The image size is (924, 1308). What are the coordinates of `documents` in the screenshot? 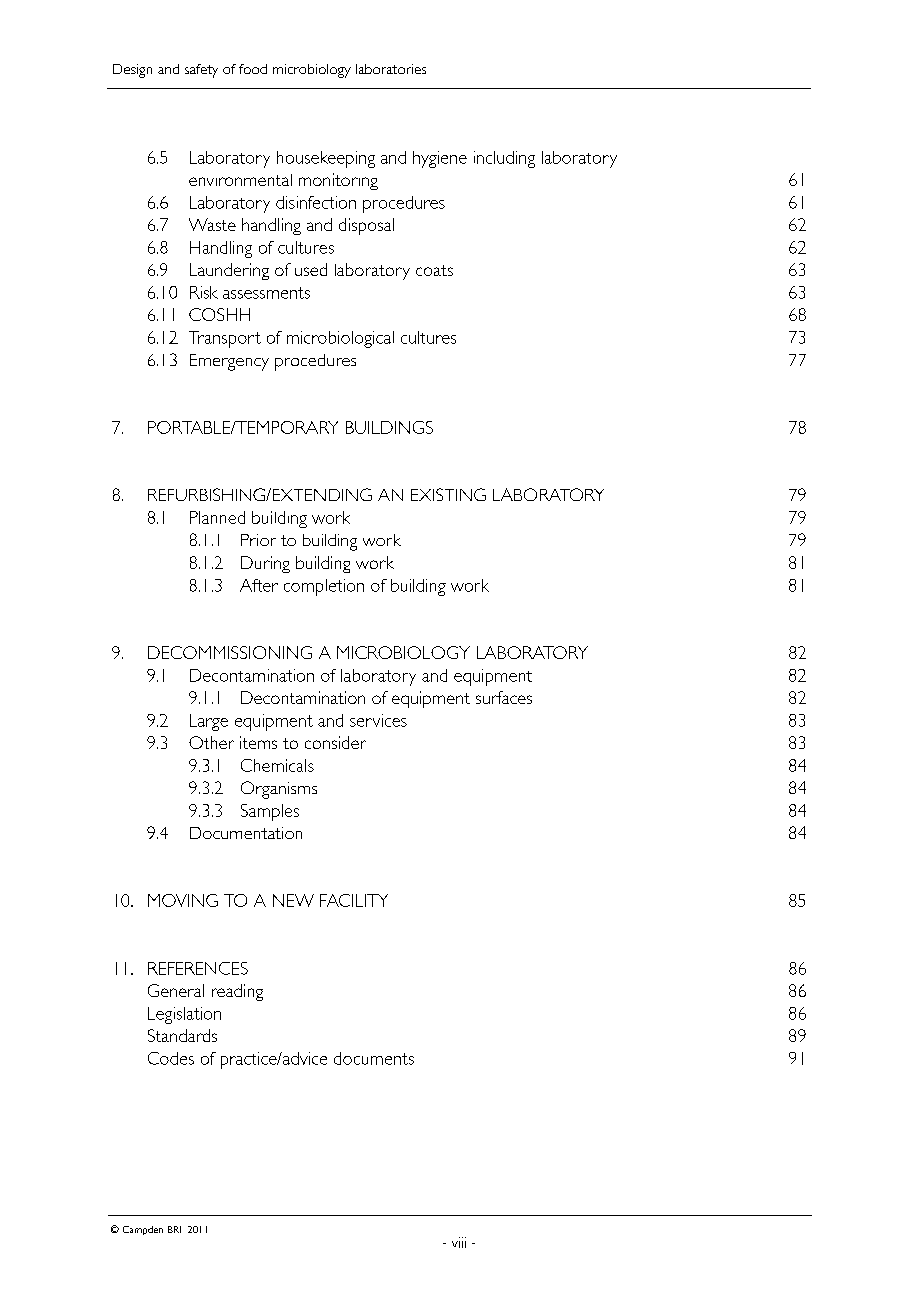 It's located at (374, 1058).
